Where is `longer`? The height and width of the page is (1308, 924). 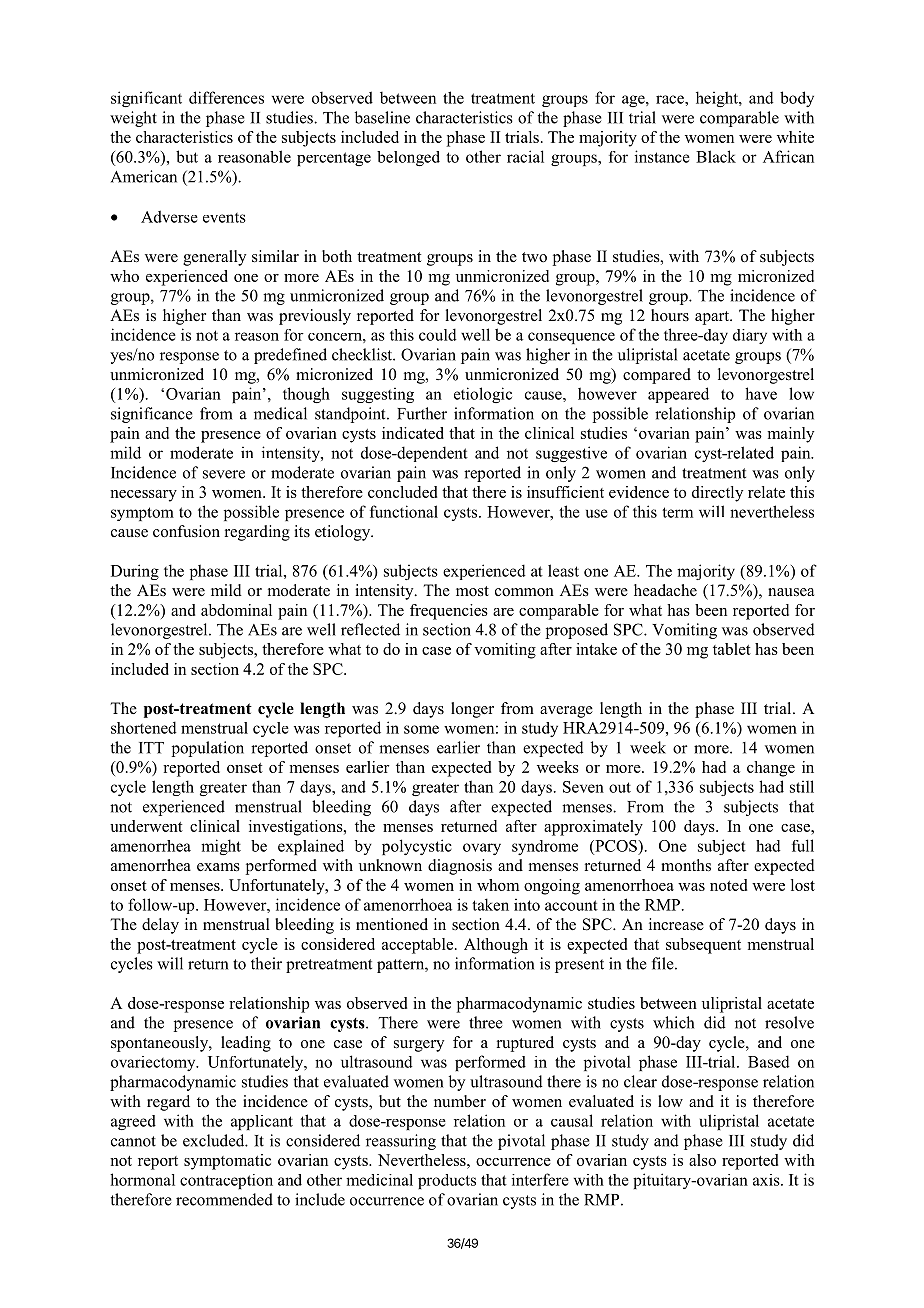 longer is located at coordinates (472, 710).
